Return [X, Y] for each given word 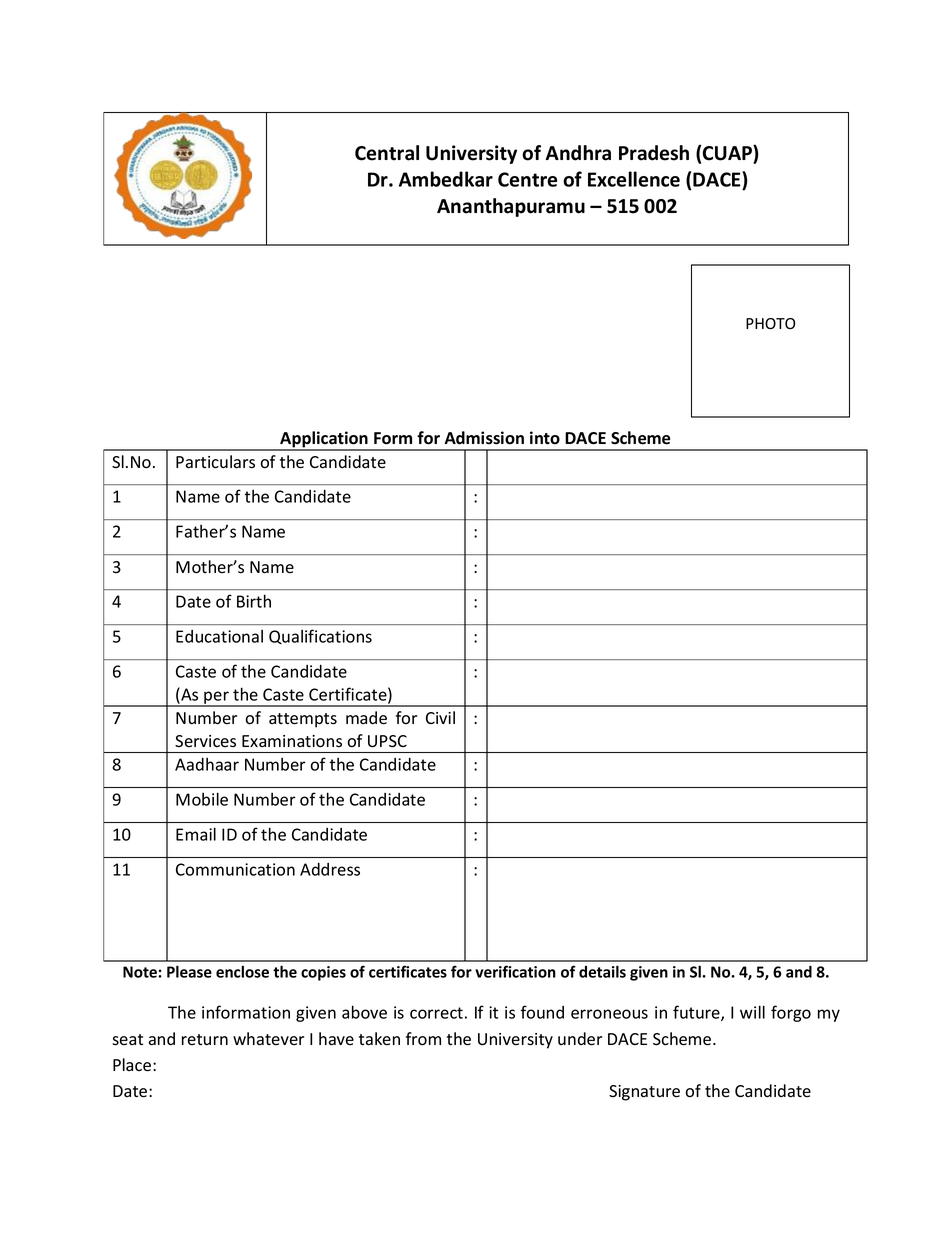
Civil [440, 717]
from [423, 1039]
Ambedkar [446, 179]
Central [387, 153]
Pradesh [654, 153]
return [205, 1039]
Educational [219, 636]
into [545, 438]
